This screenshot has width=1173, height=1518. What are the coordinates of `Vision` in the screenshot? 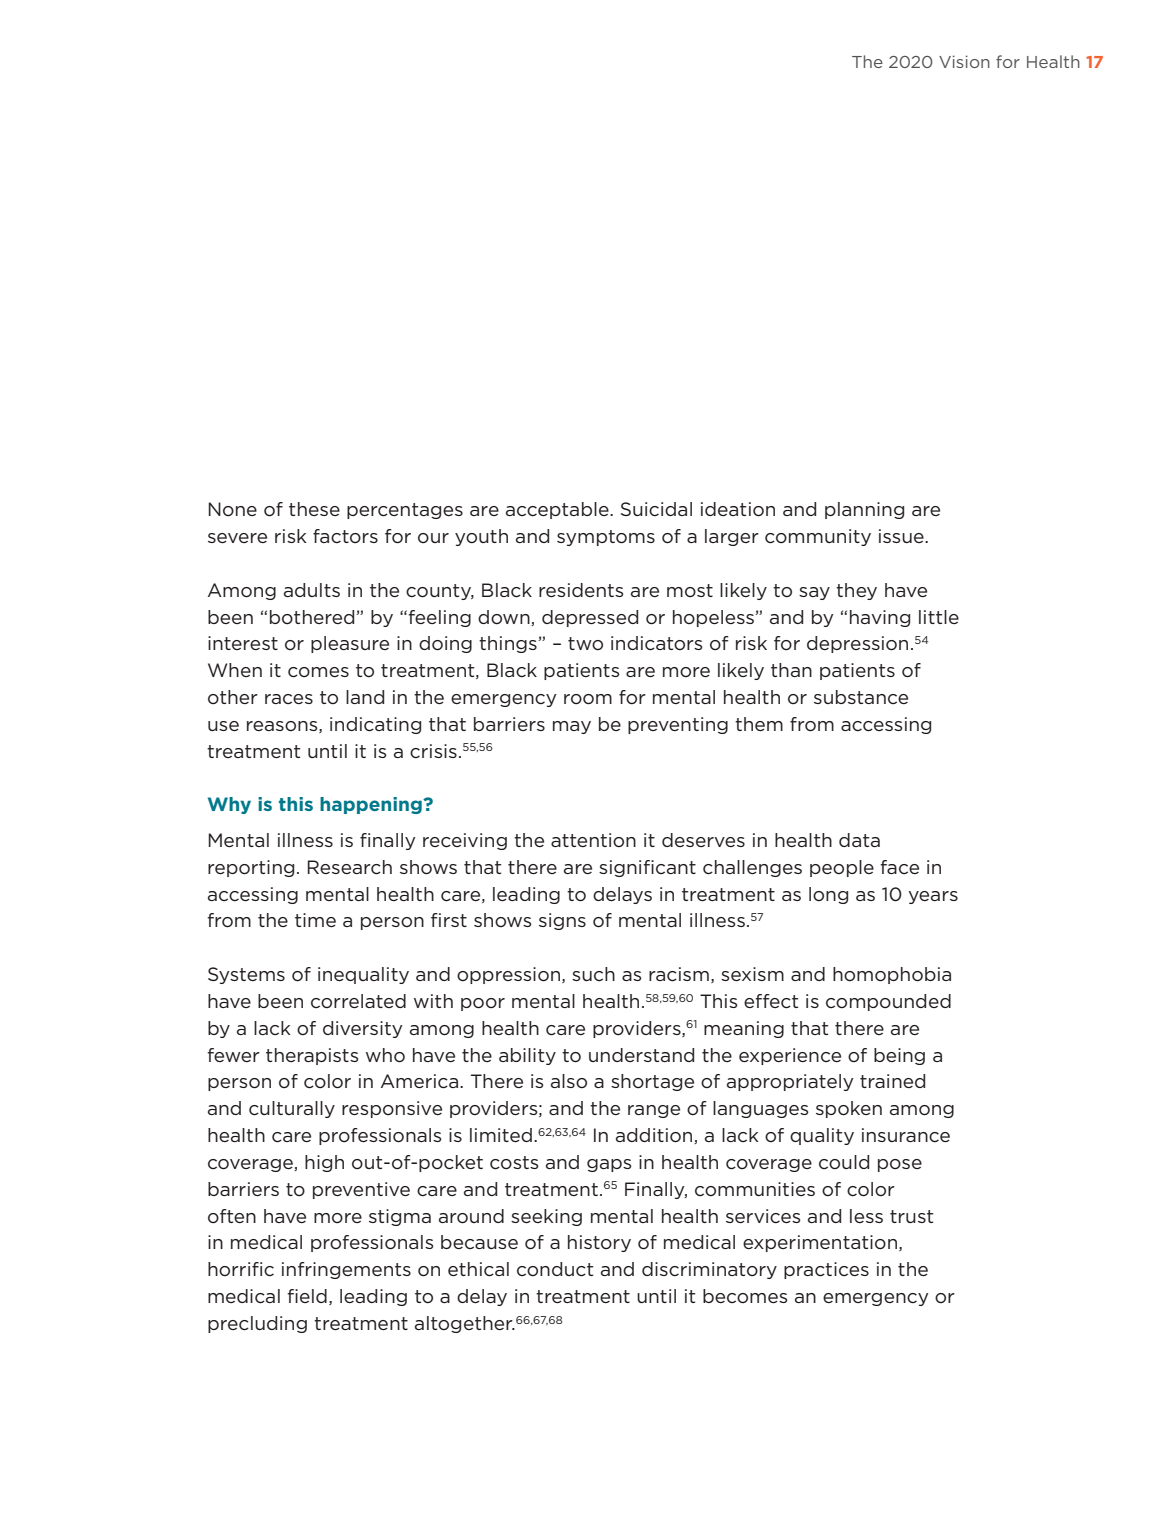 It's located at (964, 61).
